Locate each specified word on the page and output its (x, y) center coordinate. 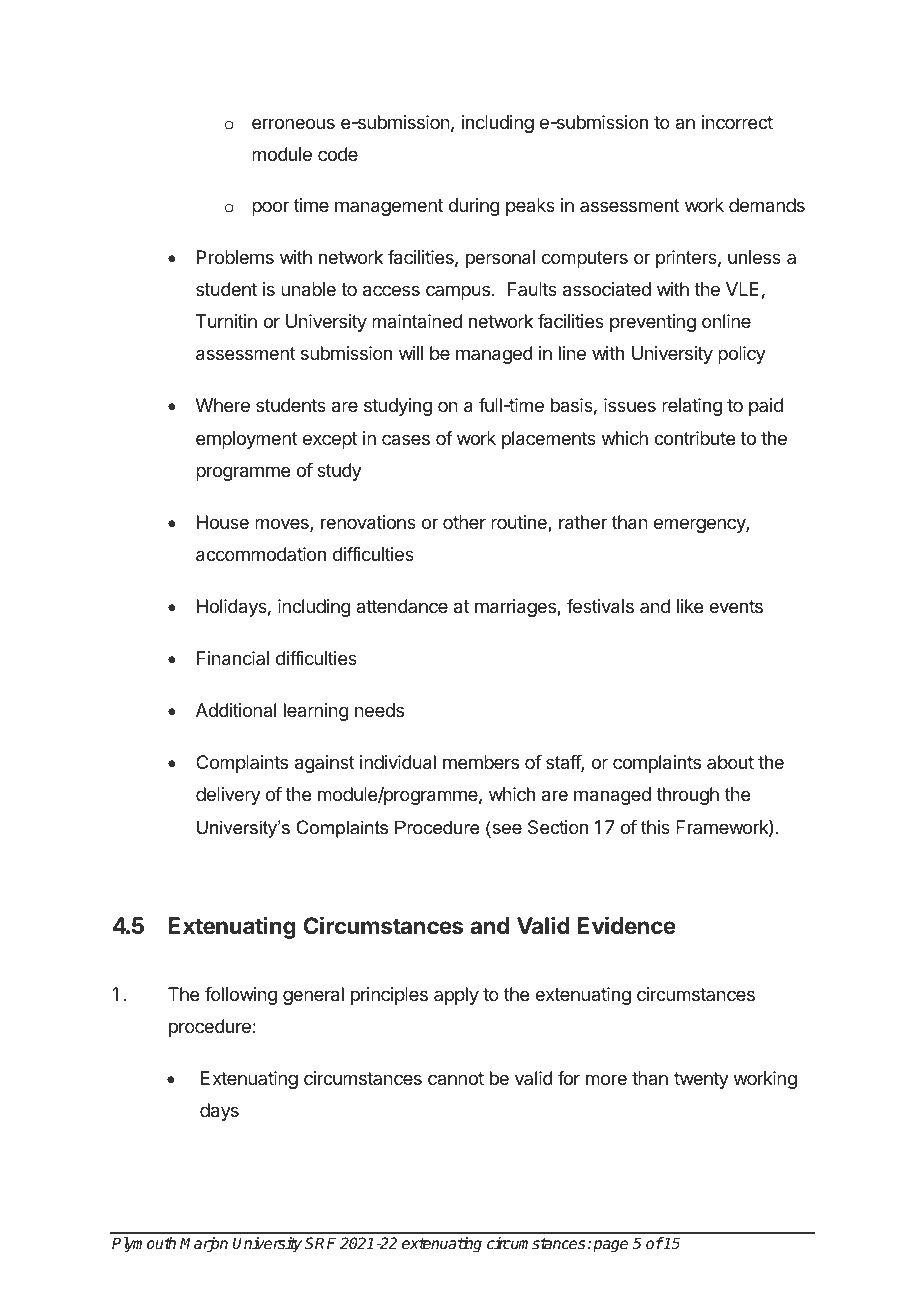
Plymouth (144, 1245)
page (610, 1246)
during (474, 207)
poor (270, 208)
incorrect (737, 122)
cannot (456, 1078)
